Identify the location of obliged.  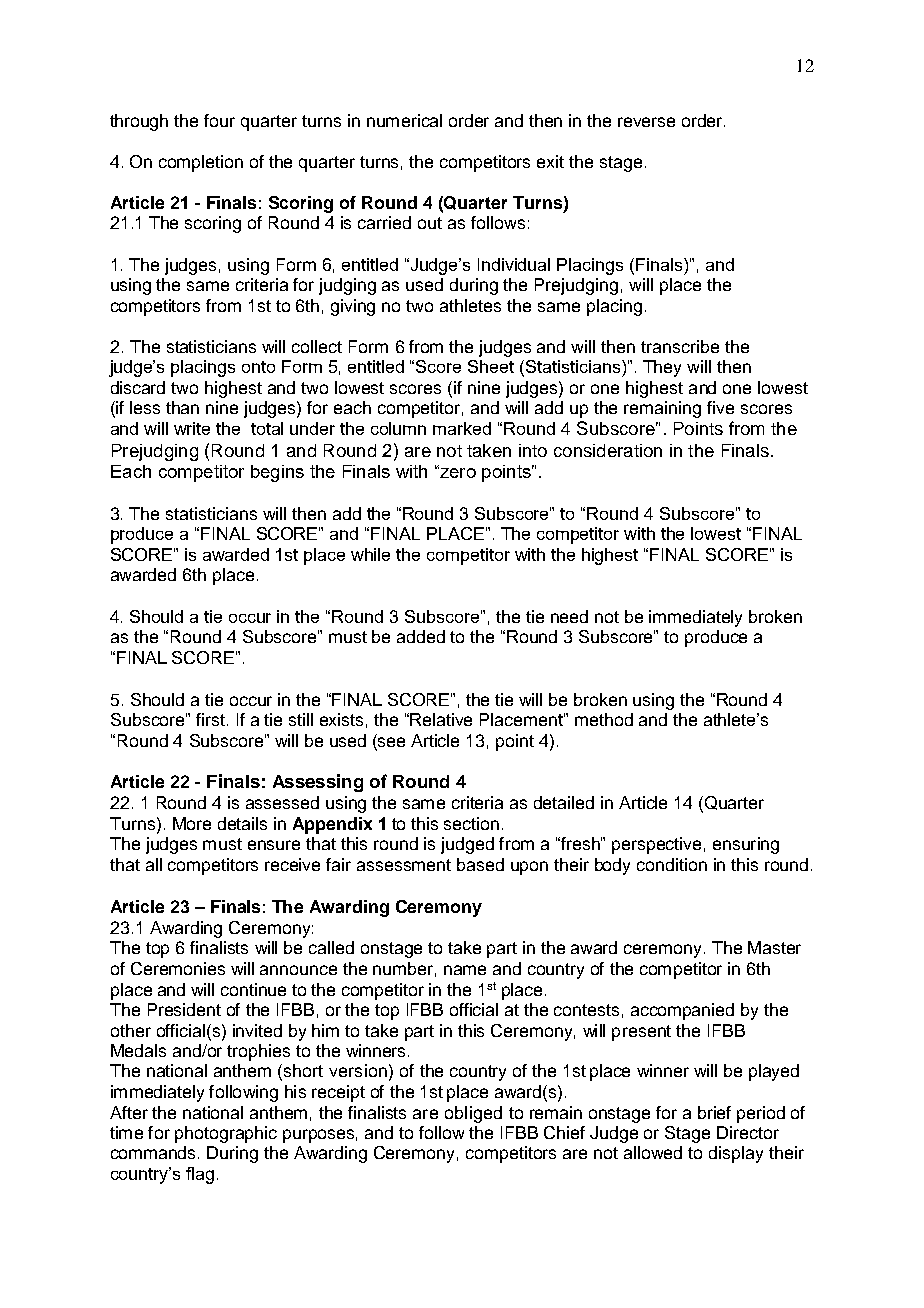
(473, 1114).
